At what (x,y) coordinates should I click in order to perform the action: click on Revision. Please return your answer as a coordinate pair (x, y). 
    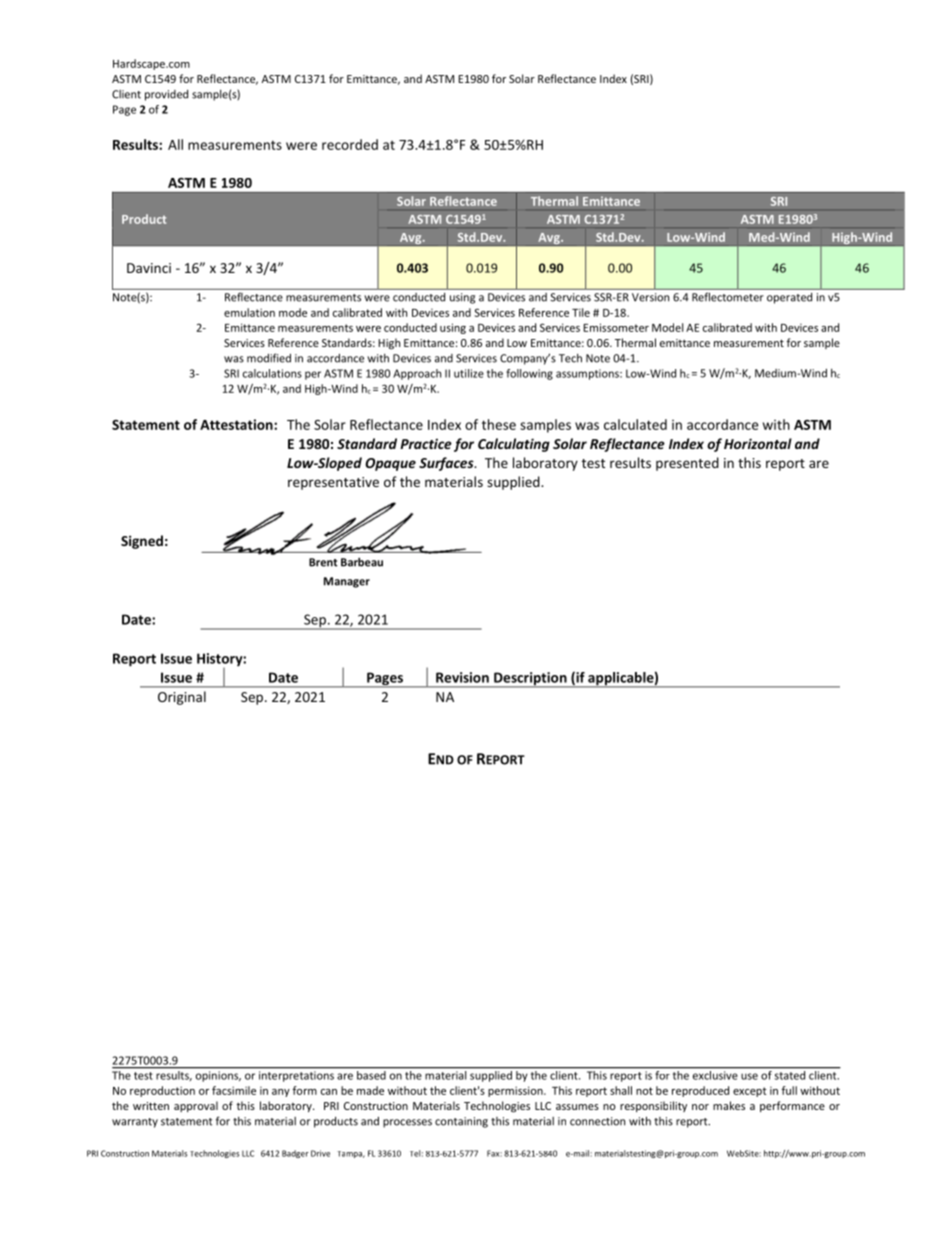
    Looking at the image, I should click on (462, 677).
